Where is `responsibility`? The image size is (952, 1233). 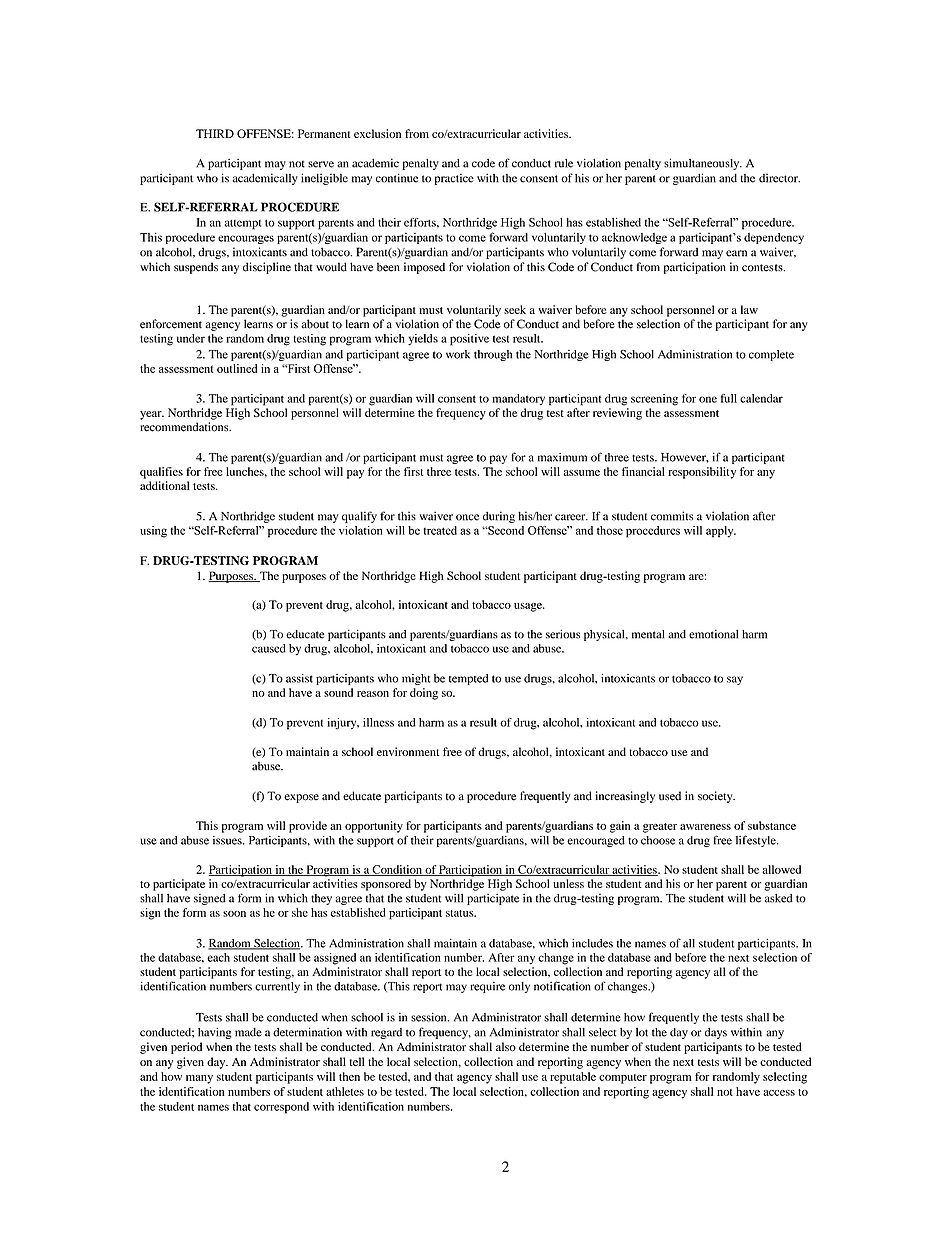
responsibility is located at coordinates (702, 473).
